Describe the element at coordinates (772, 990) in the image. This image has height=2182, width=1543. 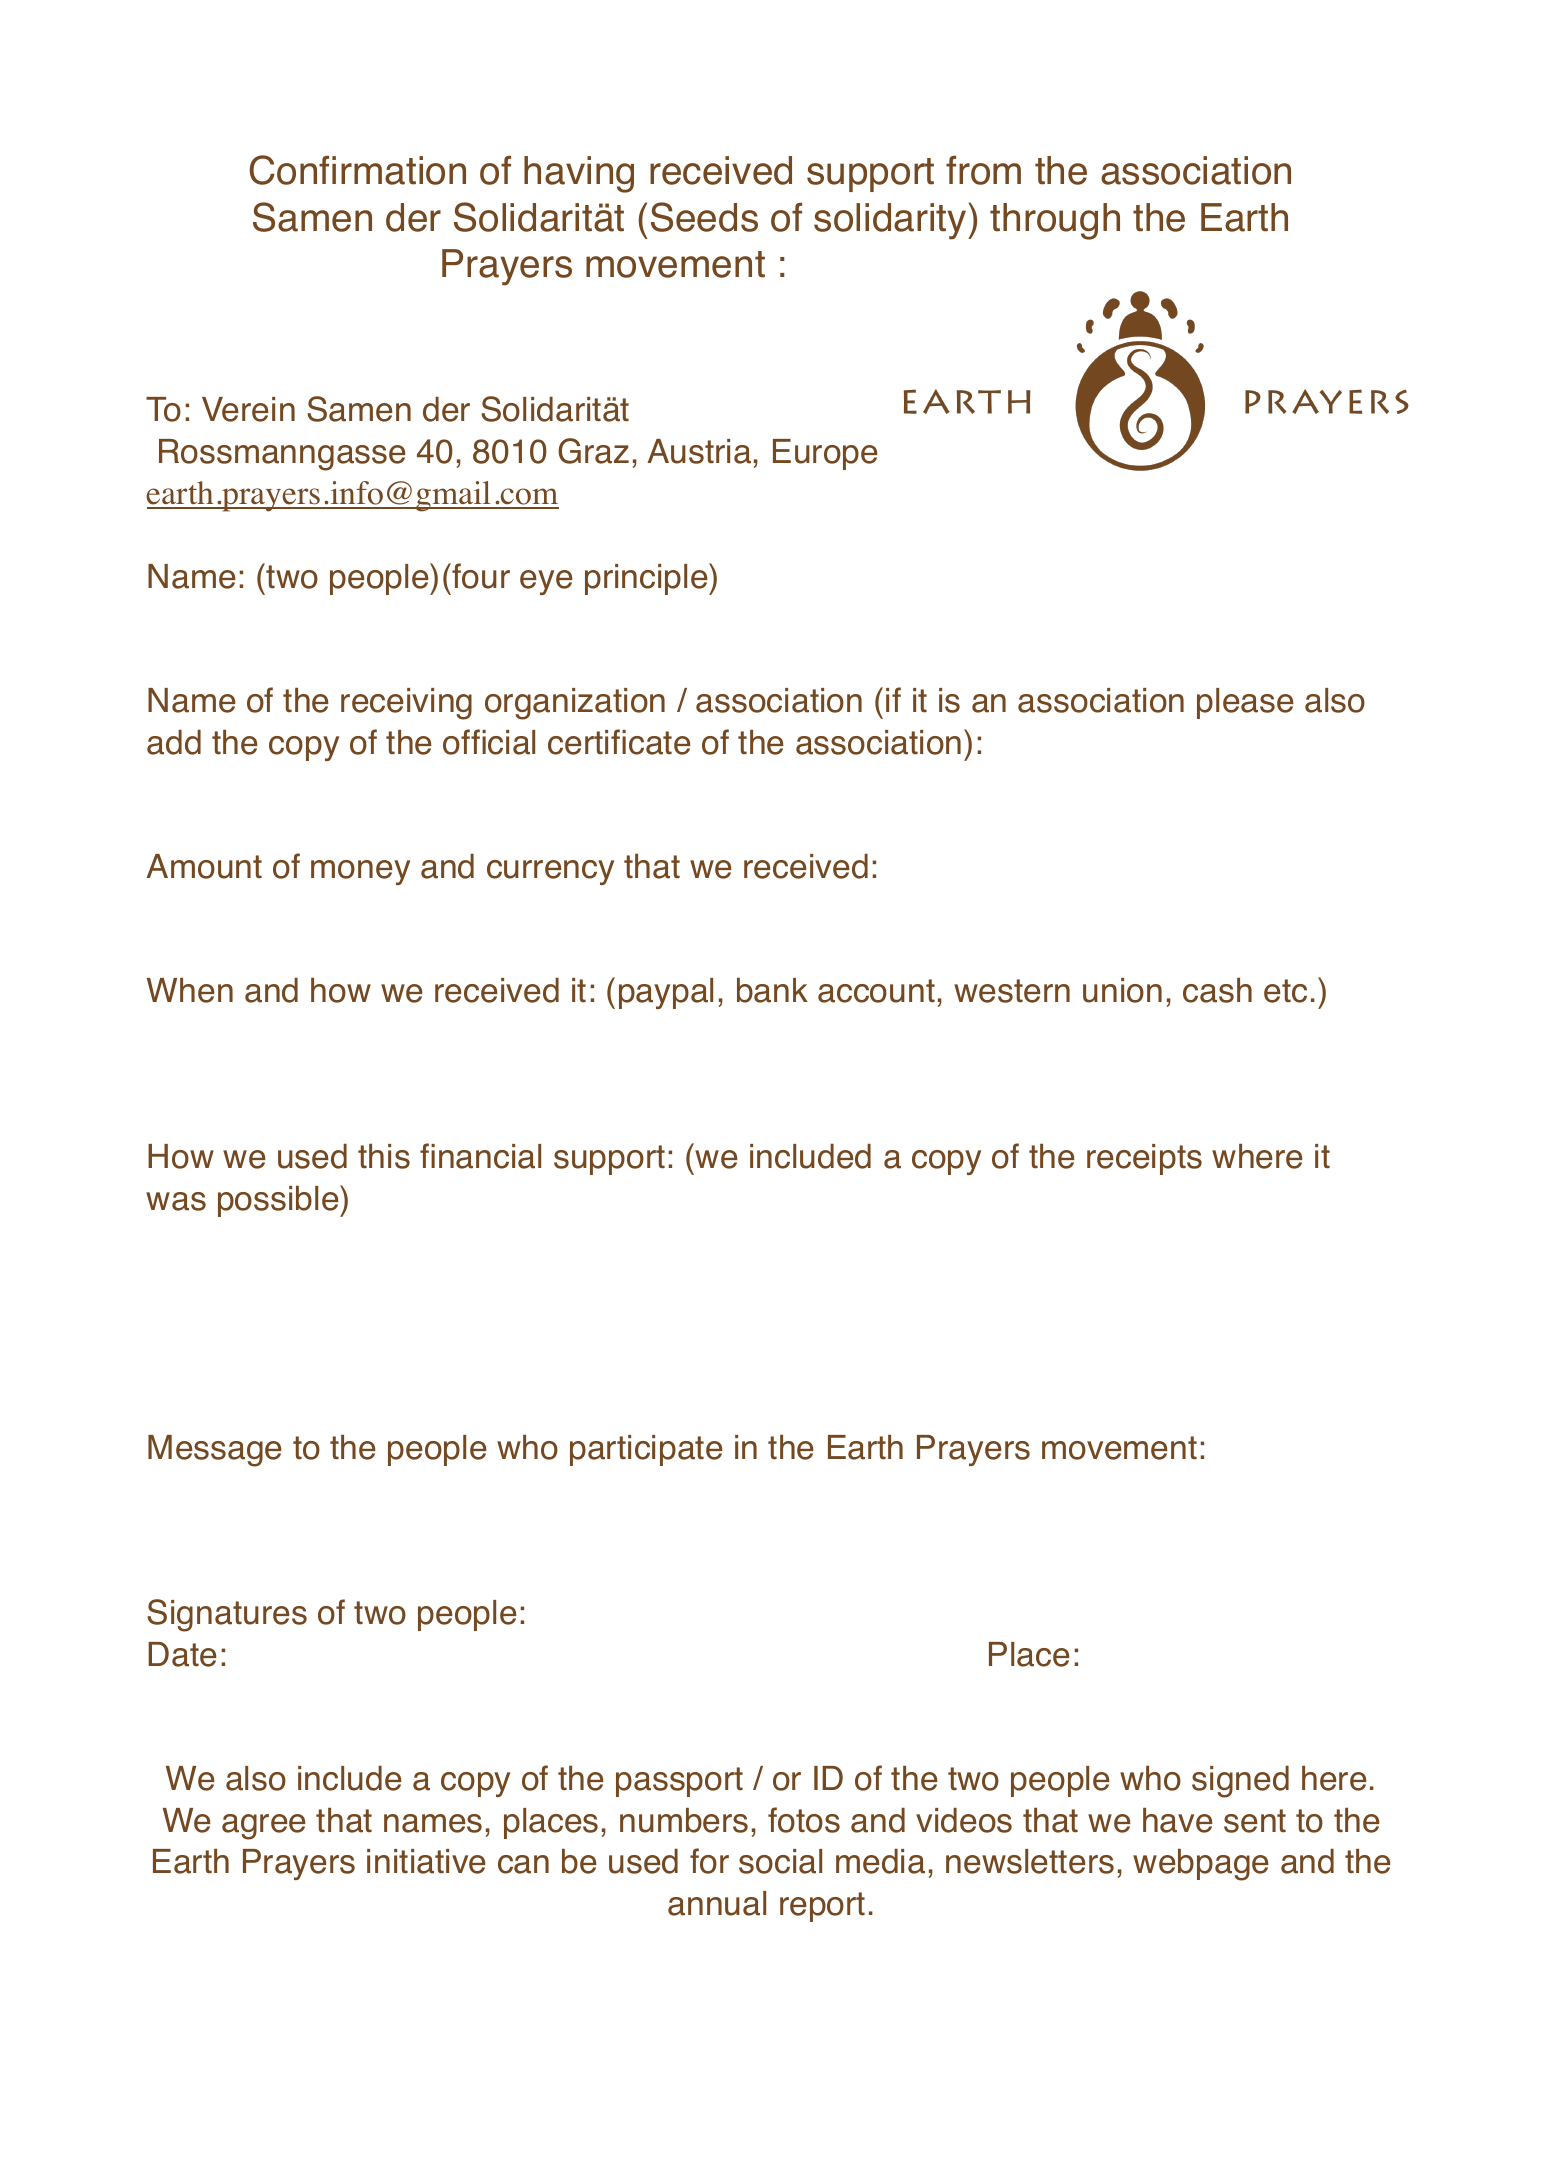
I see `bank` at that location.
